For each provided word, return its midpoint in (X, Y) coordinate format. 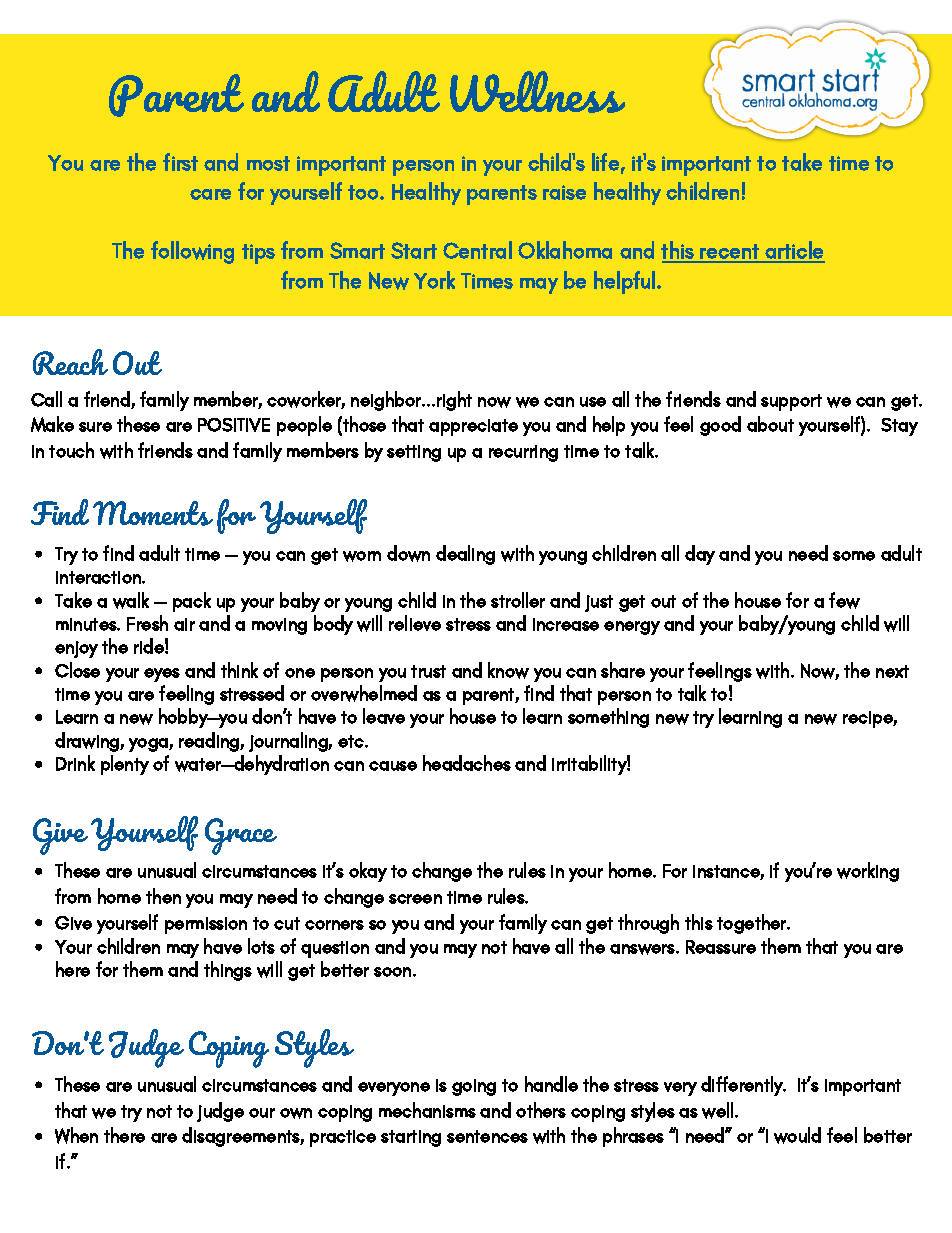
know (508, 670)
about (770, 424)
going (474, 1087)
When (76, 1135)
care (210, 194)
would (797, 1135)
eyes (162, 675)
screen (415, 899)
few (844, 600)
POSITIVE (234, 425)
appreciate (473, 427)
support (791, 402)
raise (564, 192)
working (868, 872)
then (163, 896)
